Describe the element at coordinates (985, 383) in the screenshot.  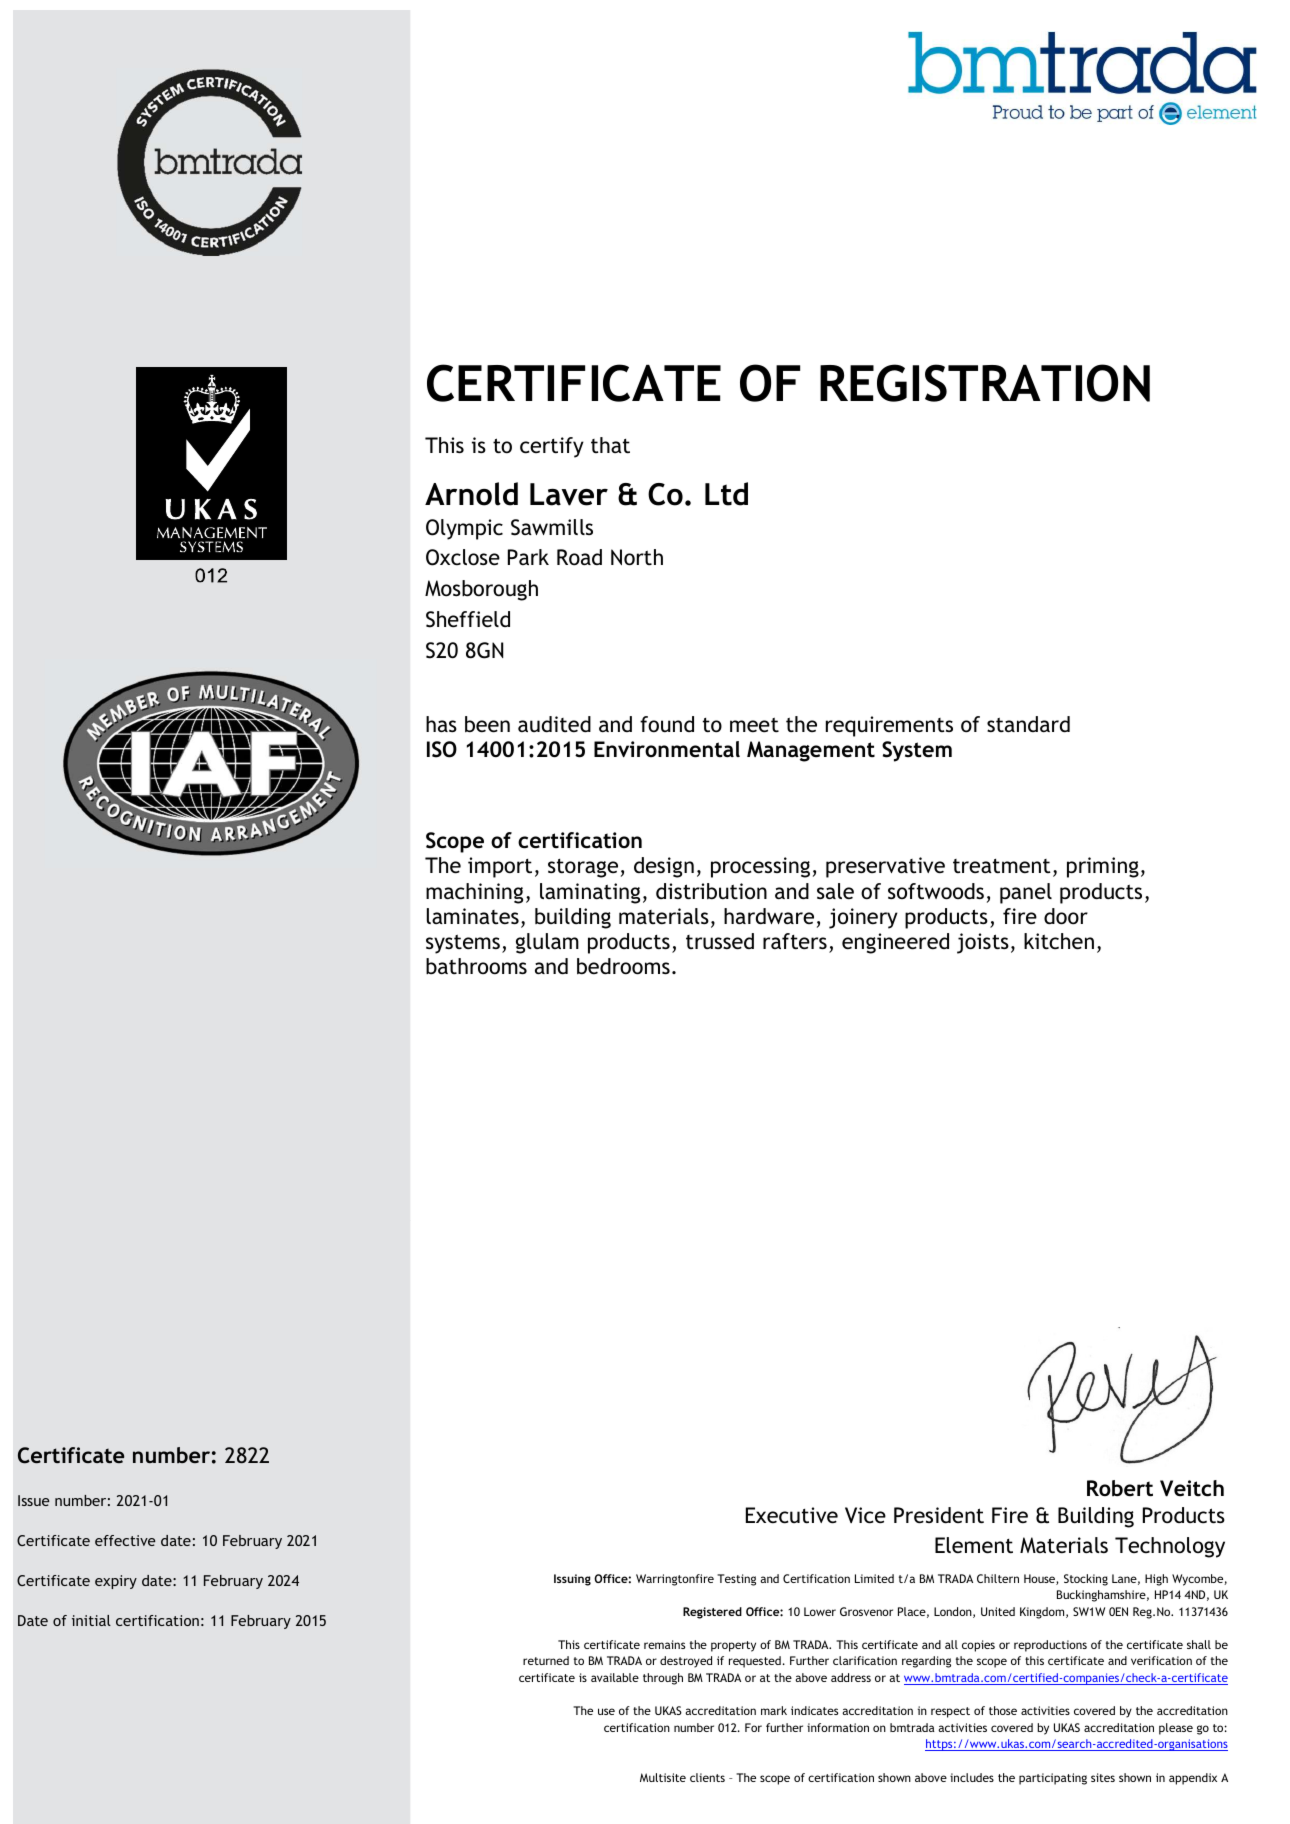
I see `REGISTRATION` at that location.
